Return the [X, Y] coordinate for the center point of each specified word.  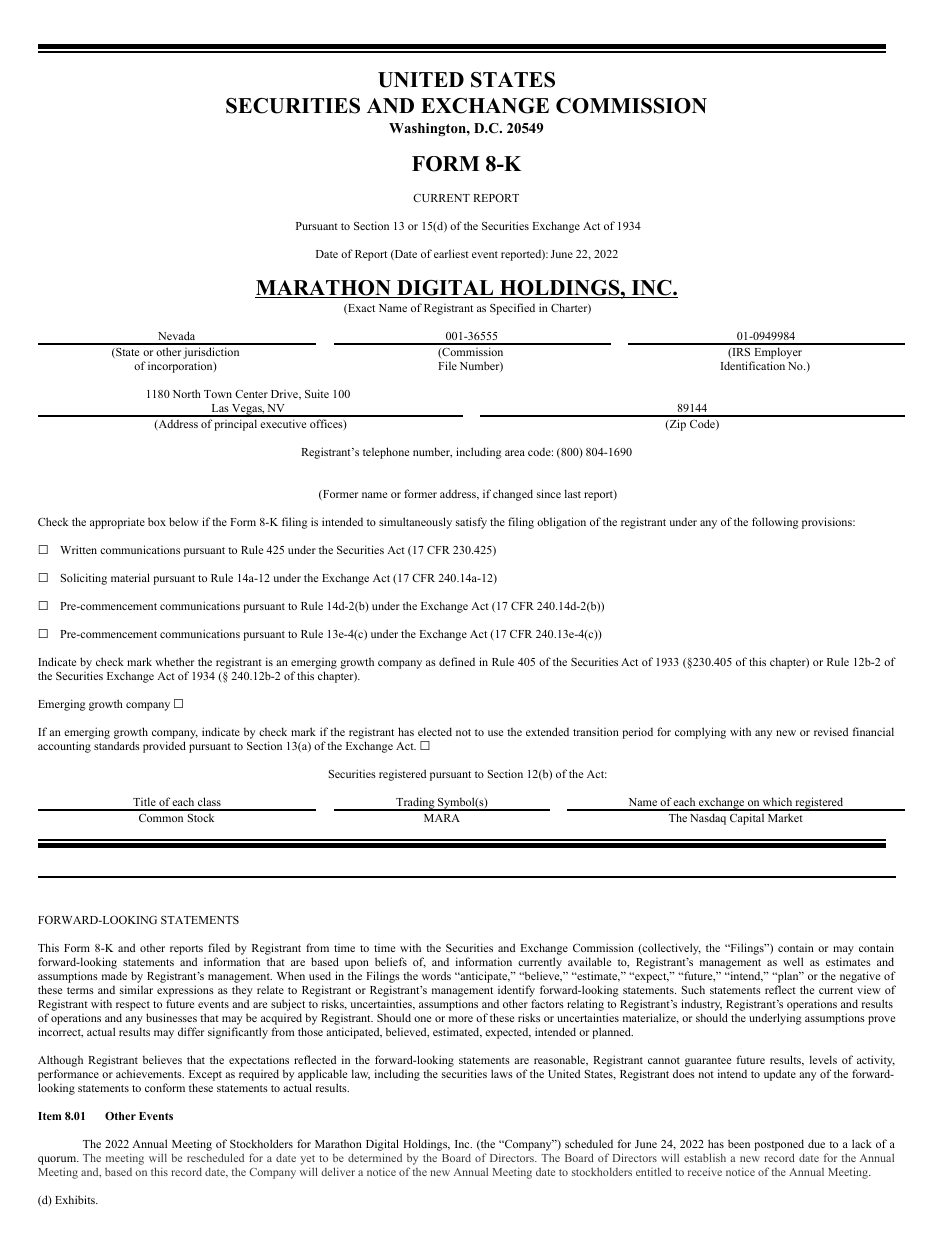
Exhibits [76, 1199]
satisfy [471, 523]
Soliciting [84, 579]
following [775, 523]
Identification [753, 365]
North [187, 393]
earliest [451, 253]
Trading [415, 804]
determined [375, 1157]
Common [161, 818]
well [793, 961]
